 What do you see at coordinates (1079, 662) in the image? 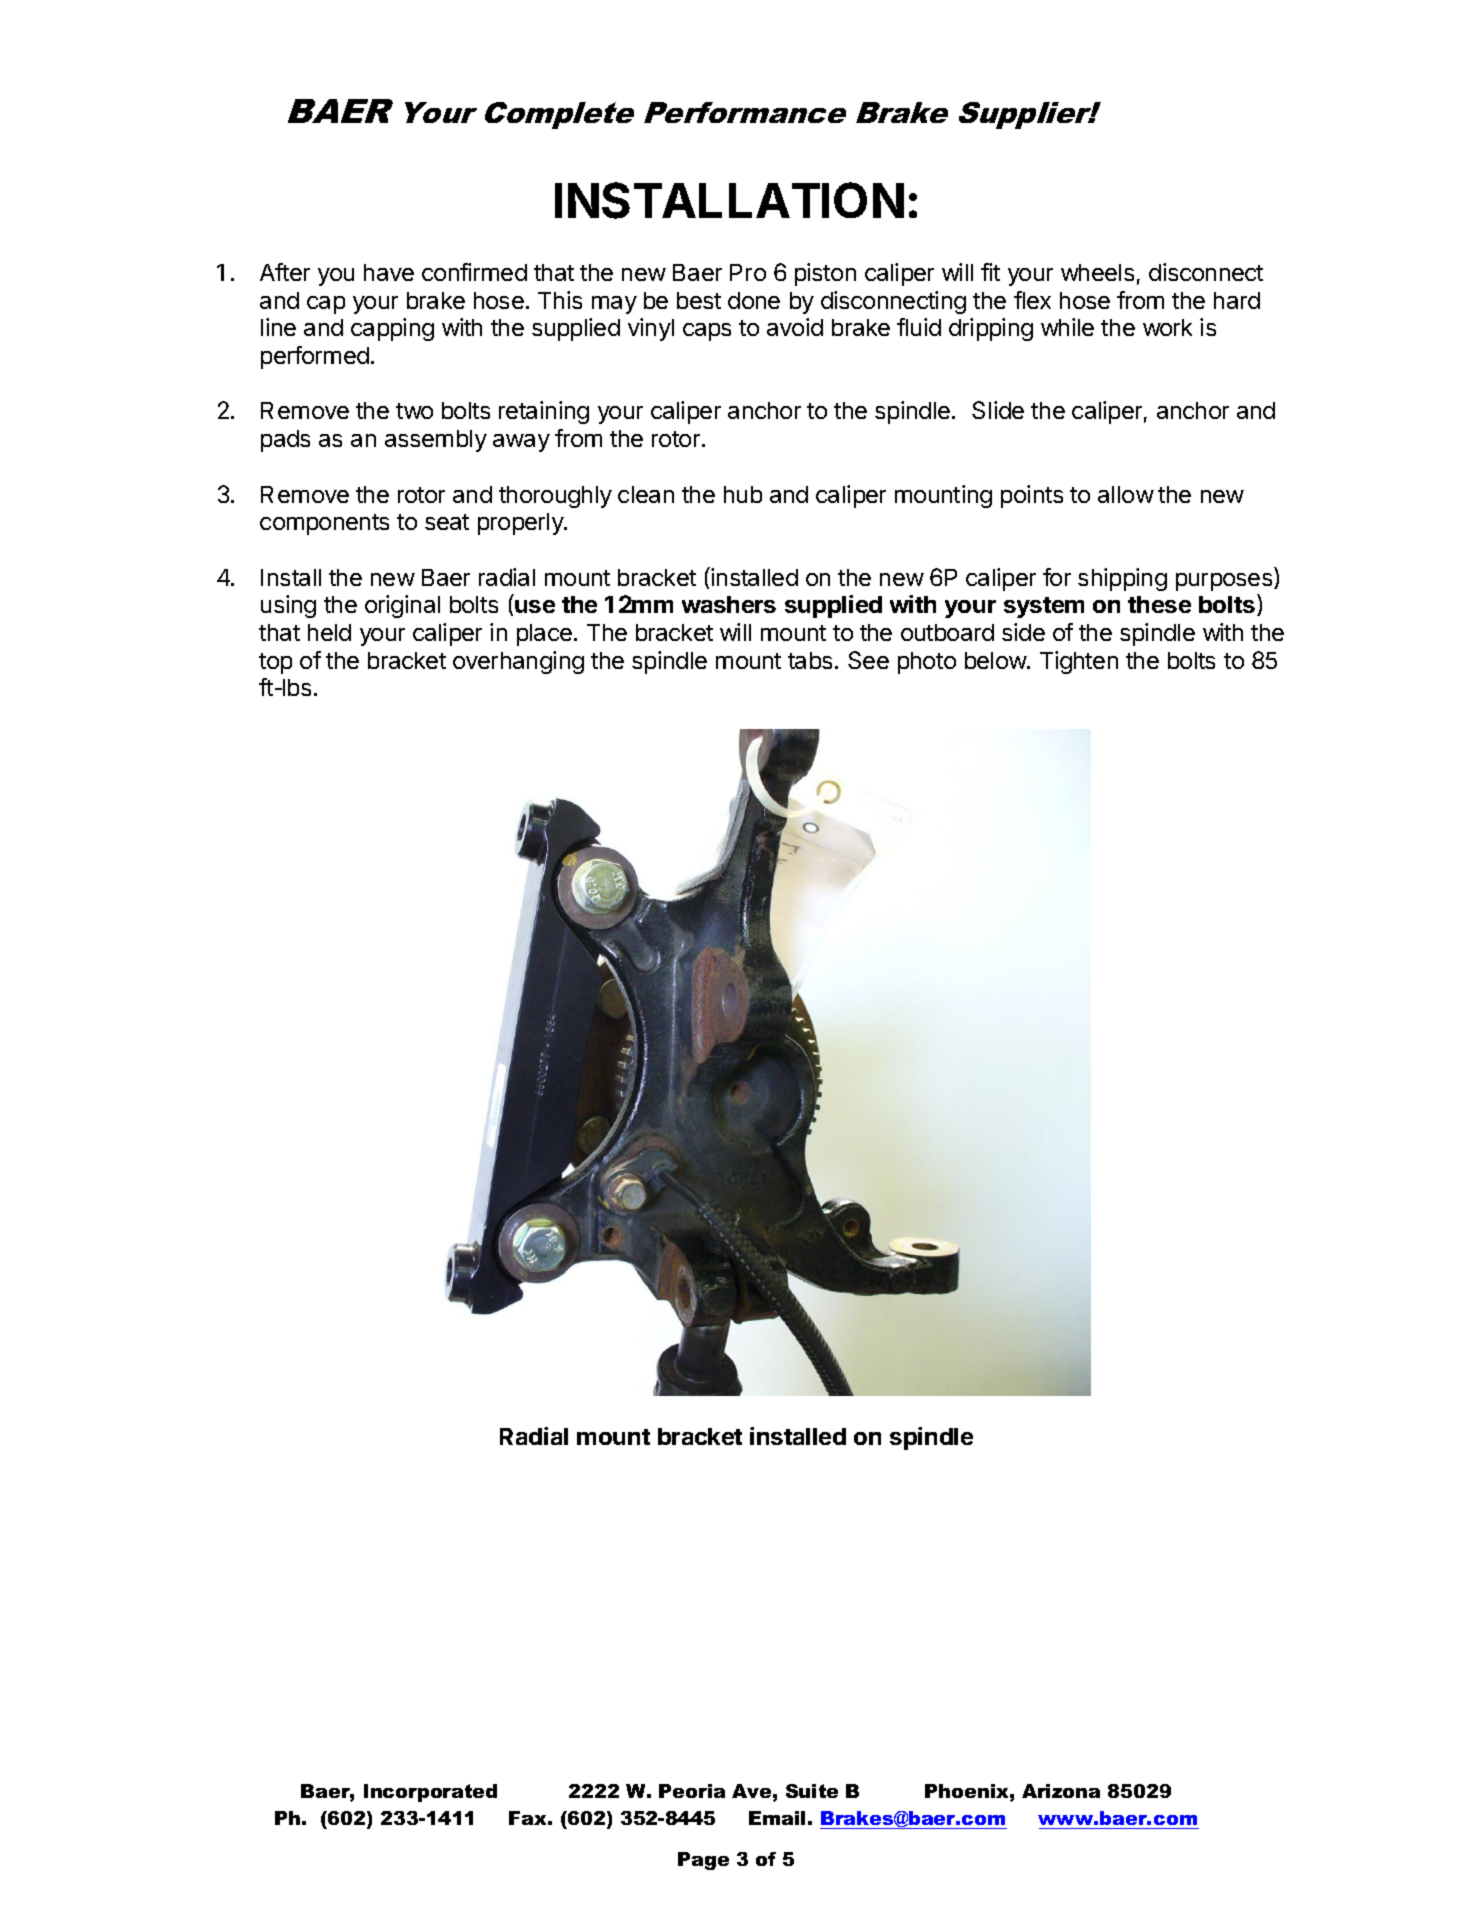
I see `Tighten` at bounding box center [1079, 662].
